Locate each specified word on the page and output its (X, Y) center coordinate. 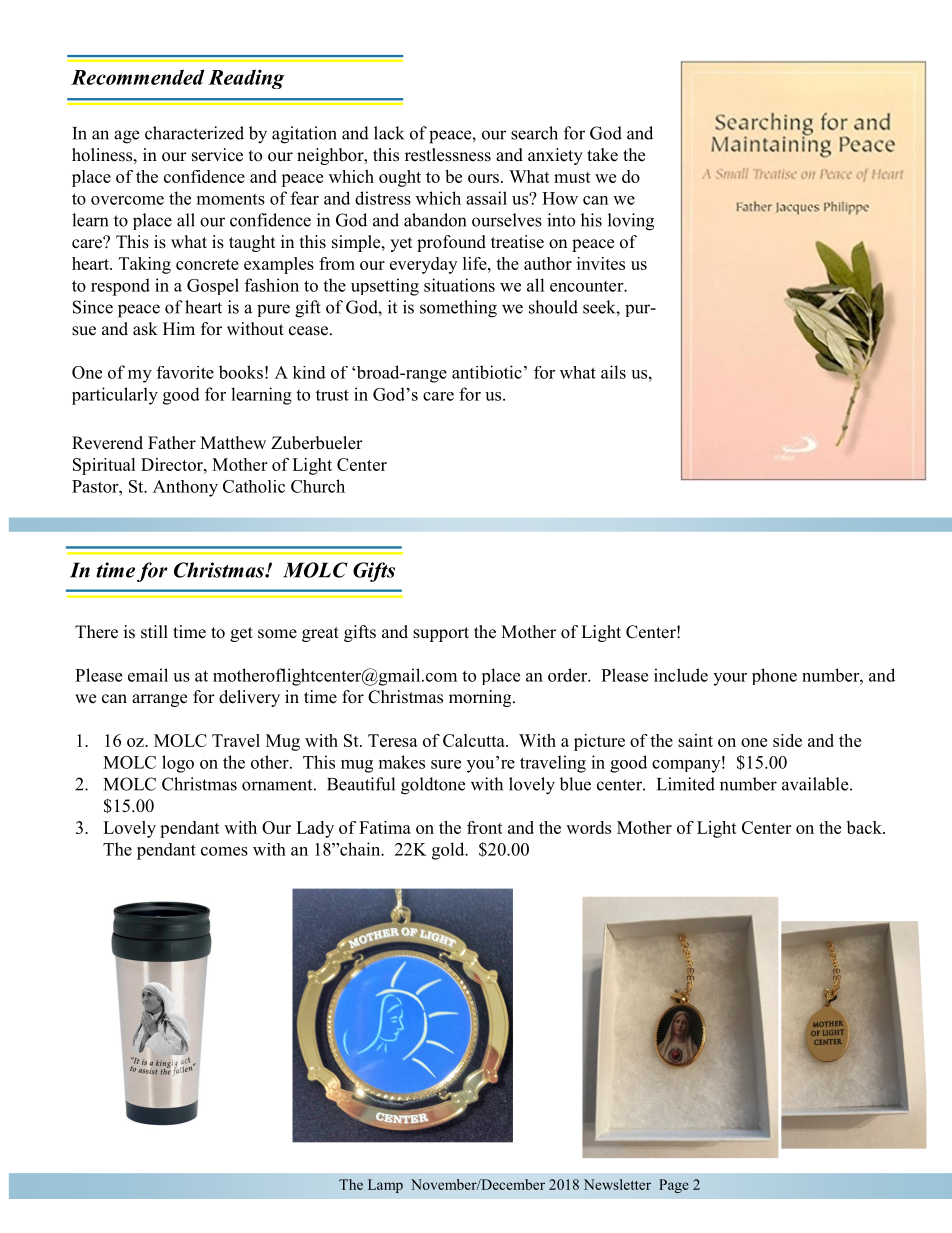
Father (172, 443)
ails (613, 372)
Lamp (385, 1186)
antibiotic (487, 372)
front (485, 827)
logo (178, 764)
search (534, 133)
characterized (194, 133)
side (787, 740)
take (602, 155)
